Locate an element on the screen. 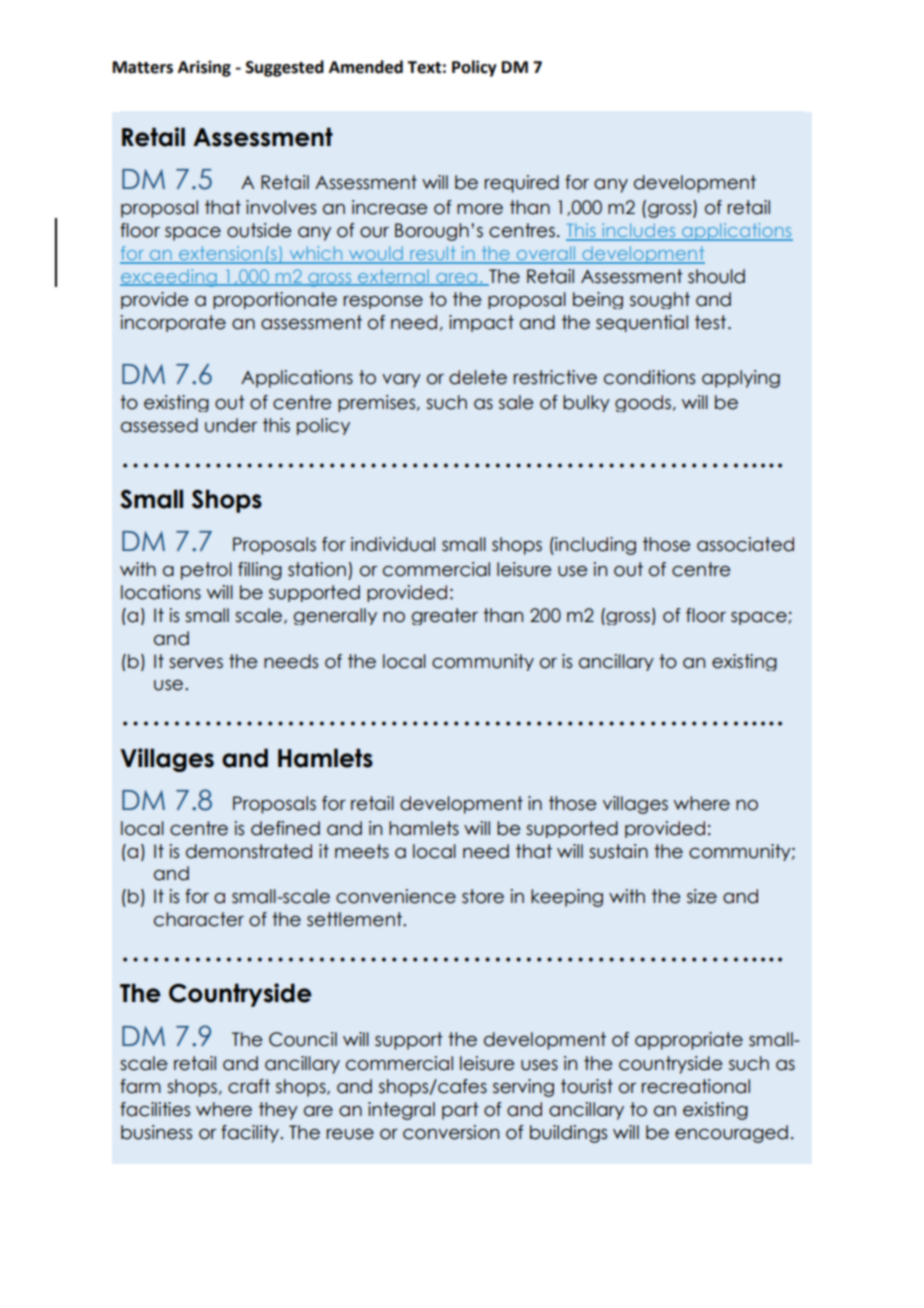 This screenshot has height=1308, width=924. craft is located at coordinates (249, 1086).
